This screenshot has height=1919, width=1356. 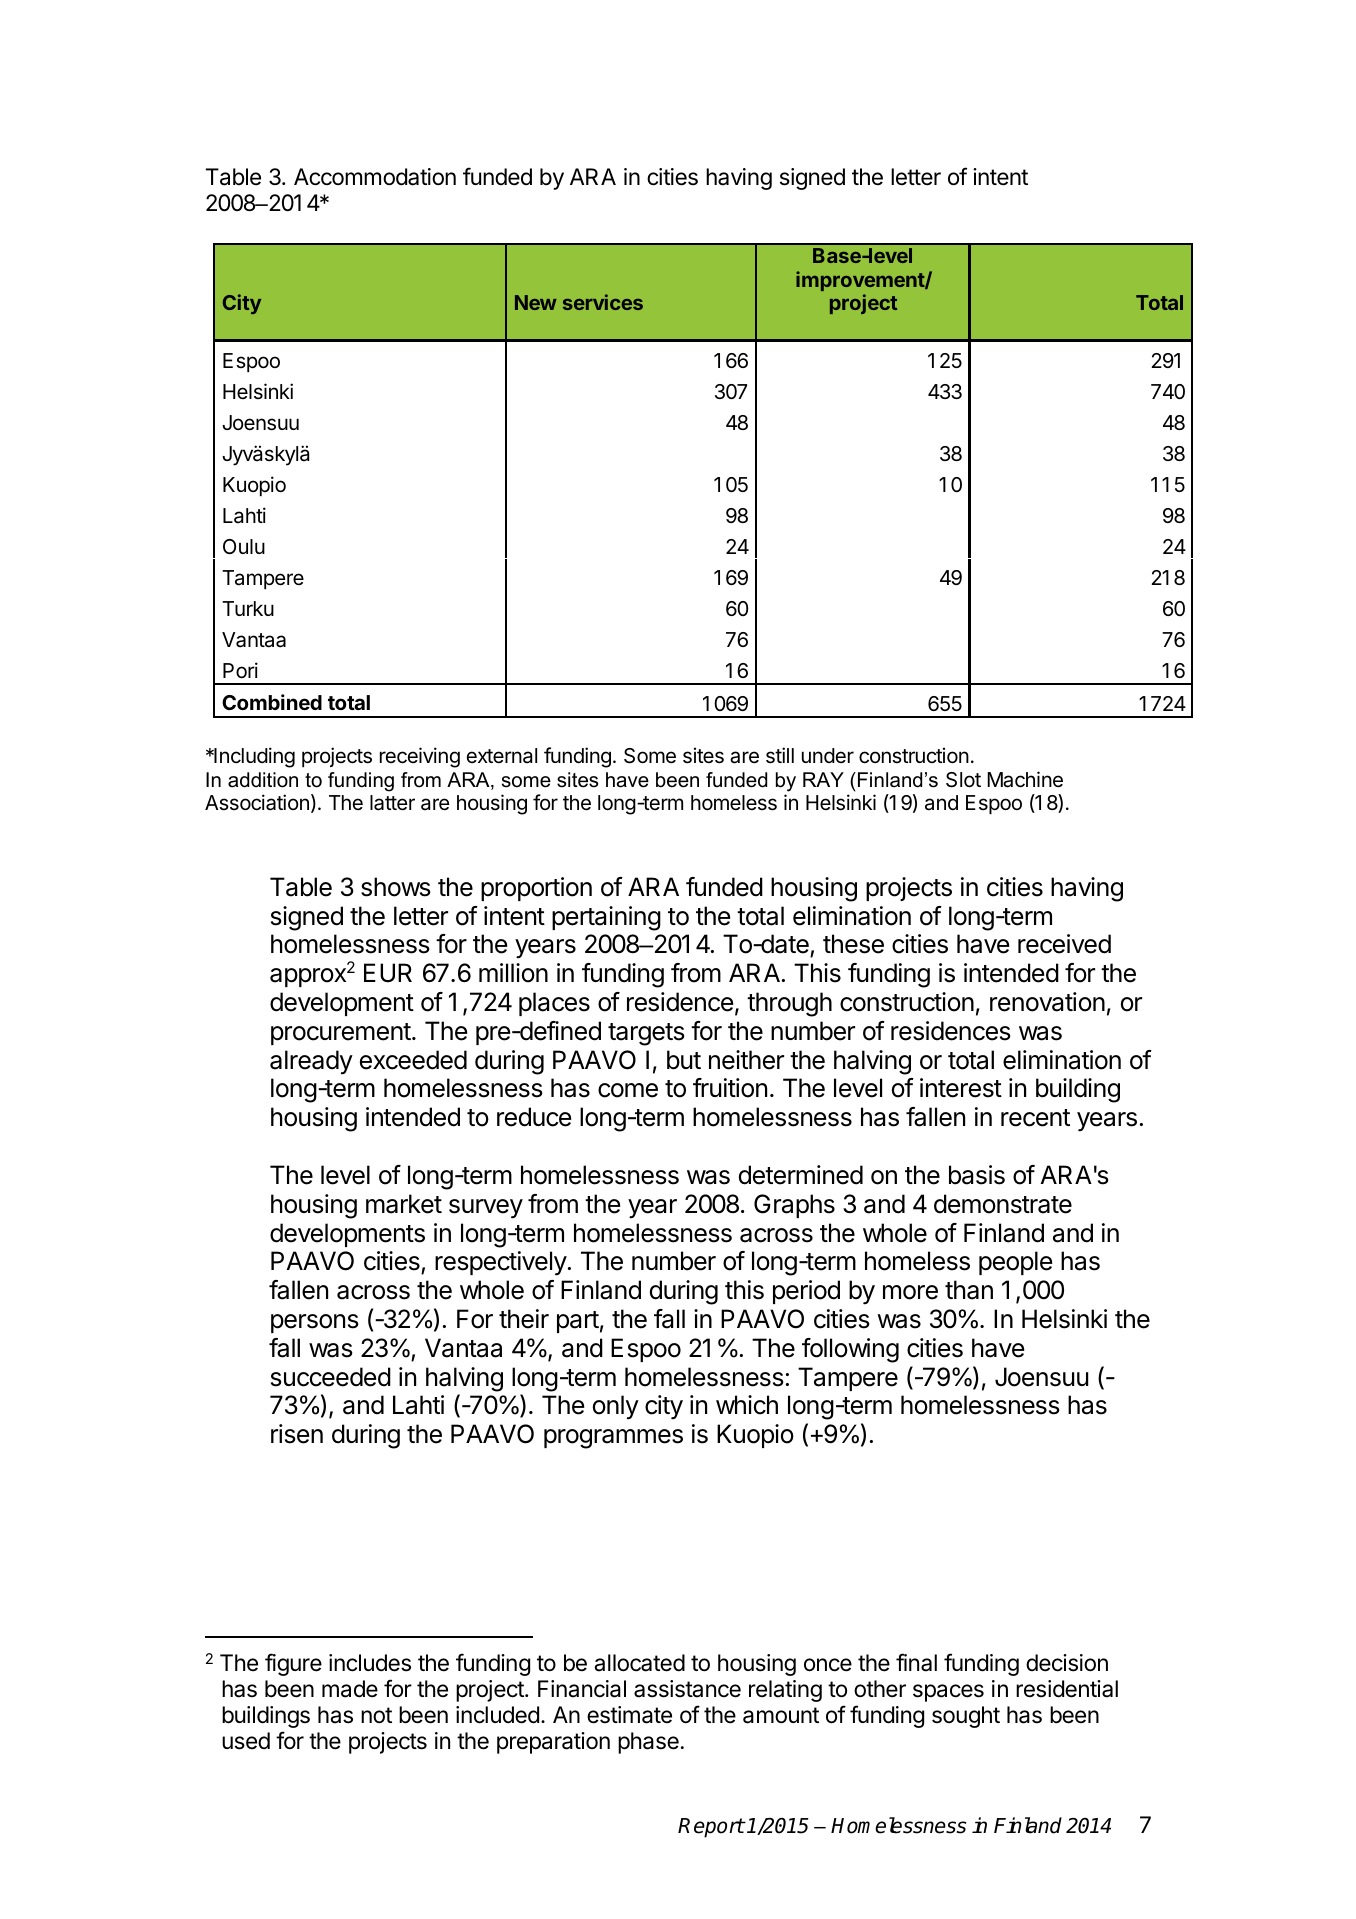 What do you see at coordinates (963, 780) in the screenshot?
I see `Slot` at bounding box center [963, 780].
